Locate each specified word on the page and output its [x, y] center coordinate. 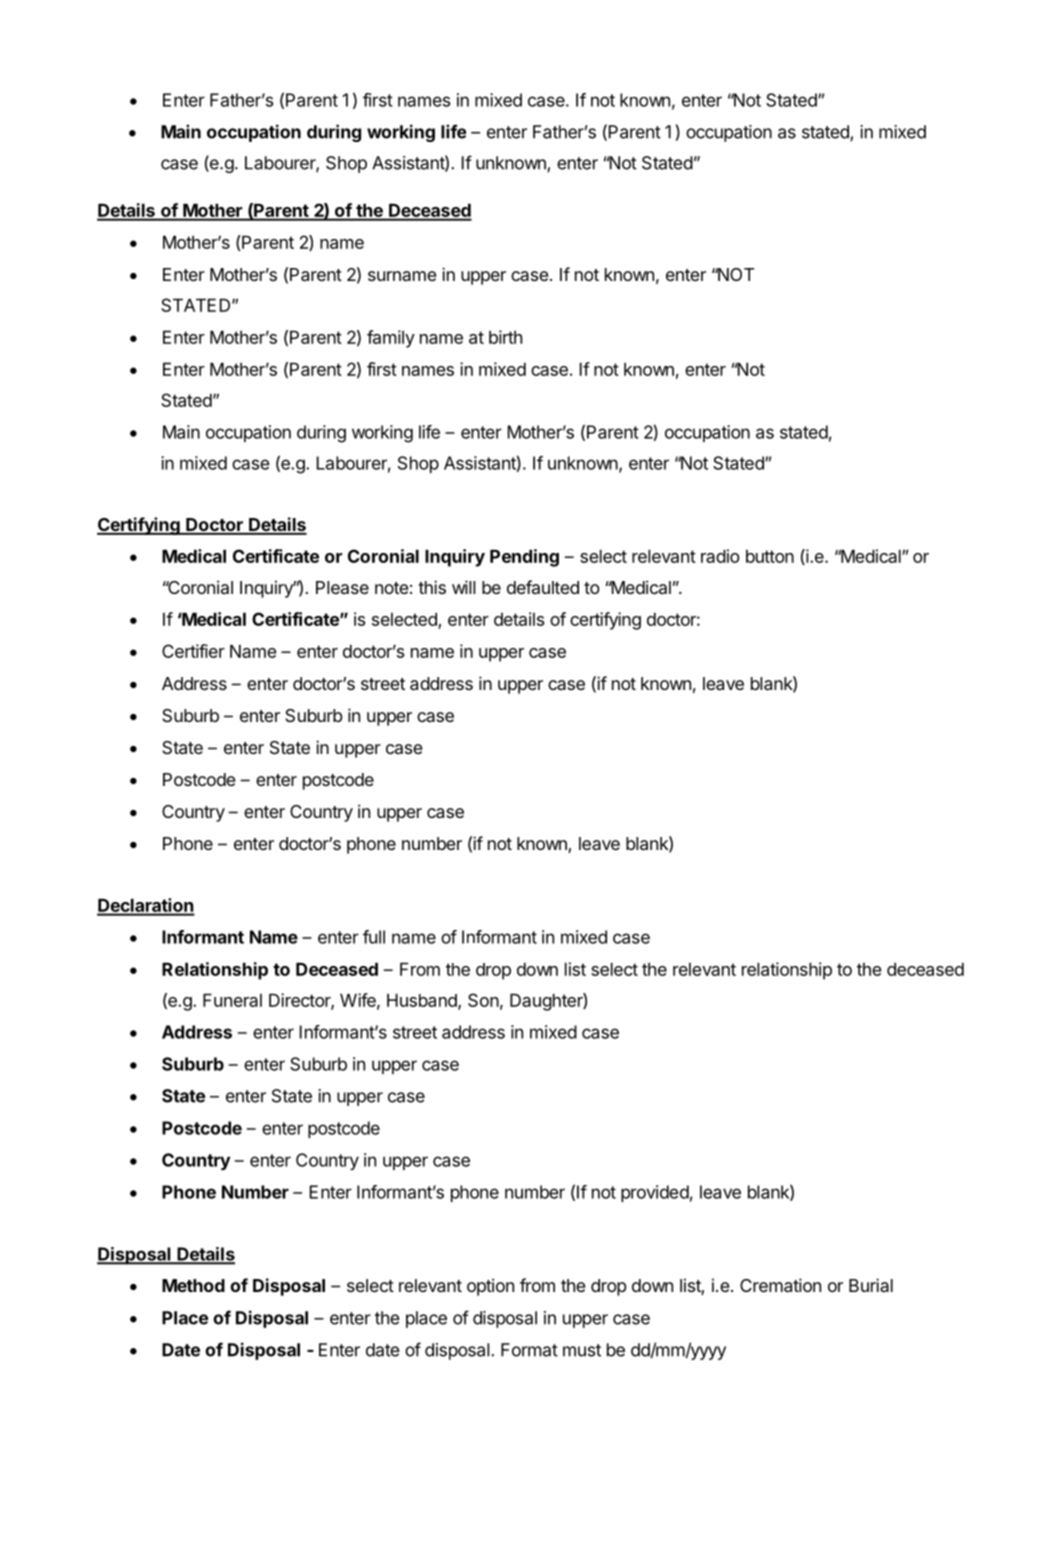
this [432, 587]
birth [505, 337]
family [391, 339]
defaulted [543, 587]
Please [342, 587]
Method [193, 1285]
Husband [423, 1001]
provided [655, 1193]
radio [720, 556]
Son [483, 1000]
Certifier [193, 651]
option [490, 1287]
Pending [524, 558]
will [463, 587]
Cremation [780, 1285]
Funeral [232, 1000]
